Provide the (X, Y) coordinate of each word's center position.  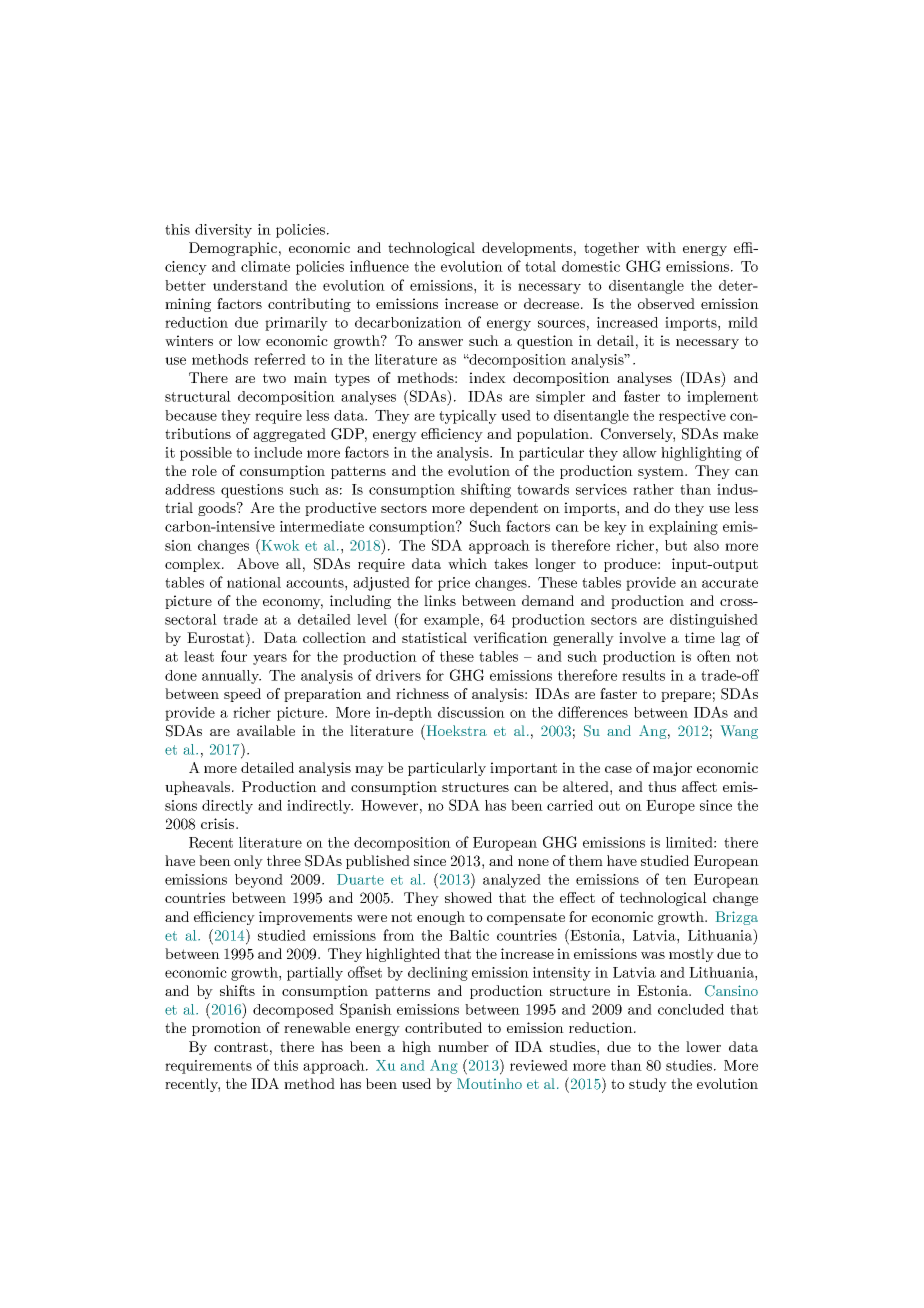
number (463, 1046)
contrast (241, 1047)
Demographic (233, 249)
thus (662, 786)
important (523, 769)
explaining (683, 528)
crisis (219, 823)
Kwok (279, 545)
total (540, 266)
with (661, 247)
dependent (504, 509)
